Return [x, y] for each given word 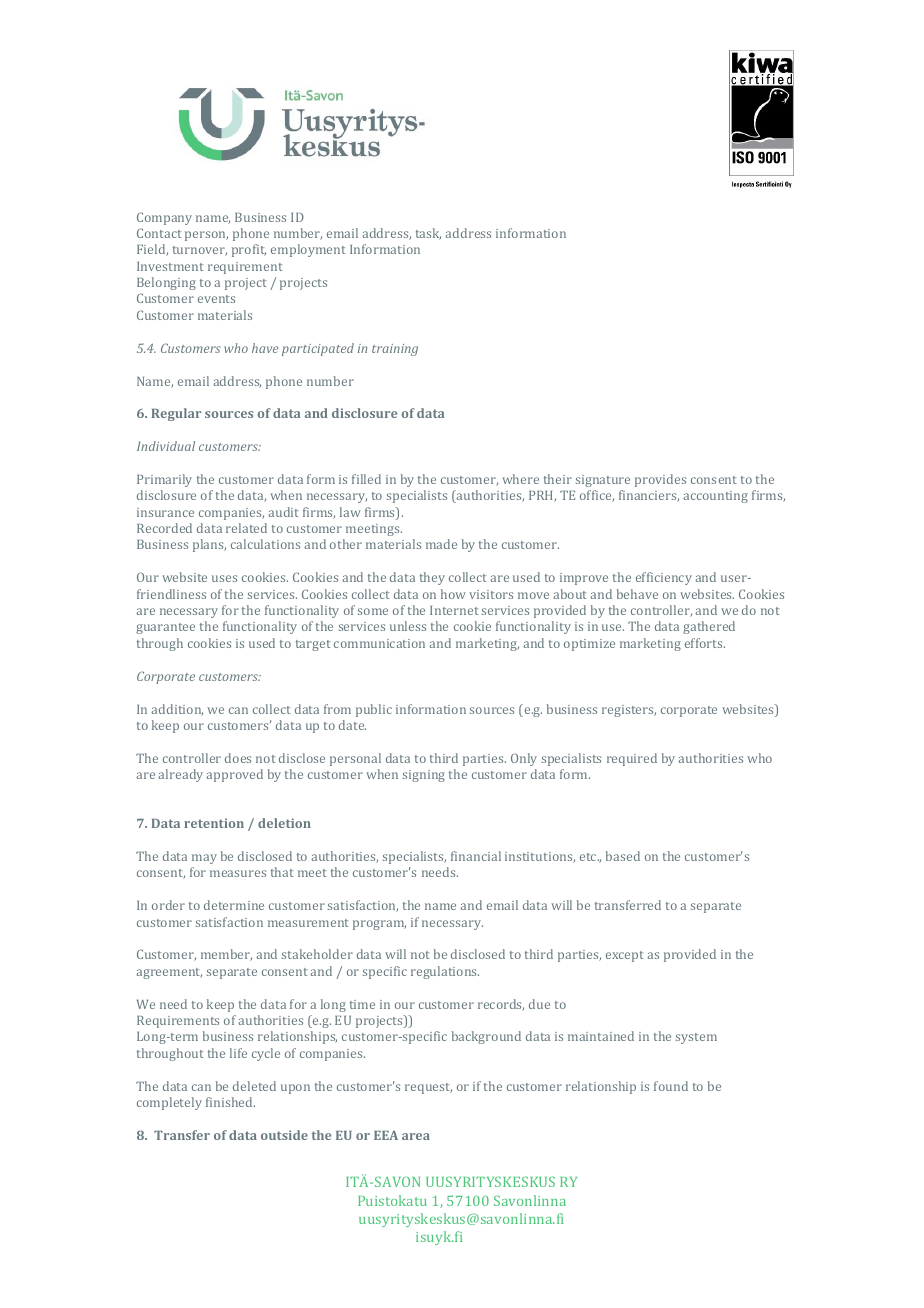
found [671, 1086]
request [428, 1088]
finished [230, 1102]
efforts [705, 643]
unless [408, 626]
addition [177, 710]
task [428, 234]
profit [249, 250]
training [395, 350]
